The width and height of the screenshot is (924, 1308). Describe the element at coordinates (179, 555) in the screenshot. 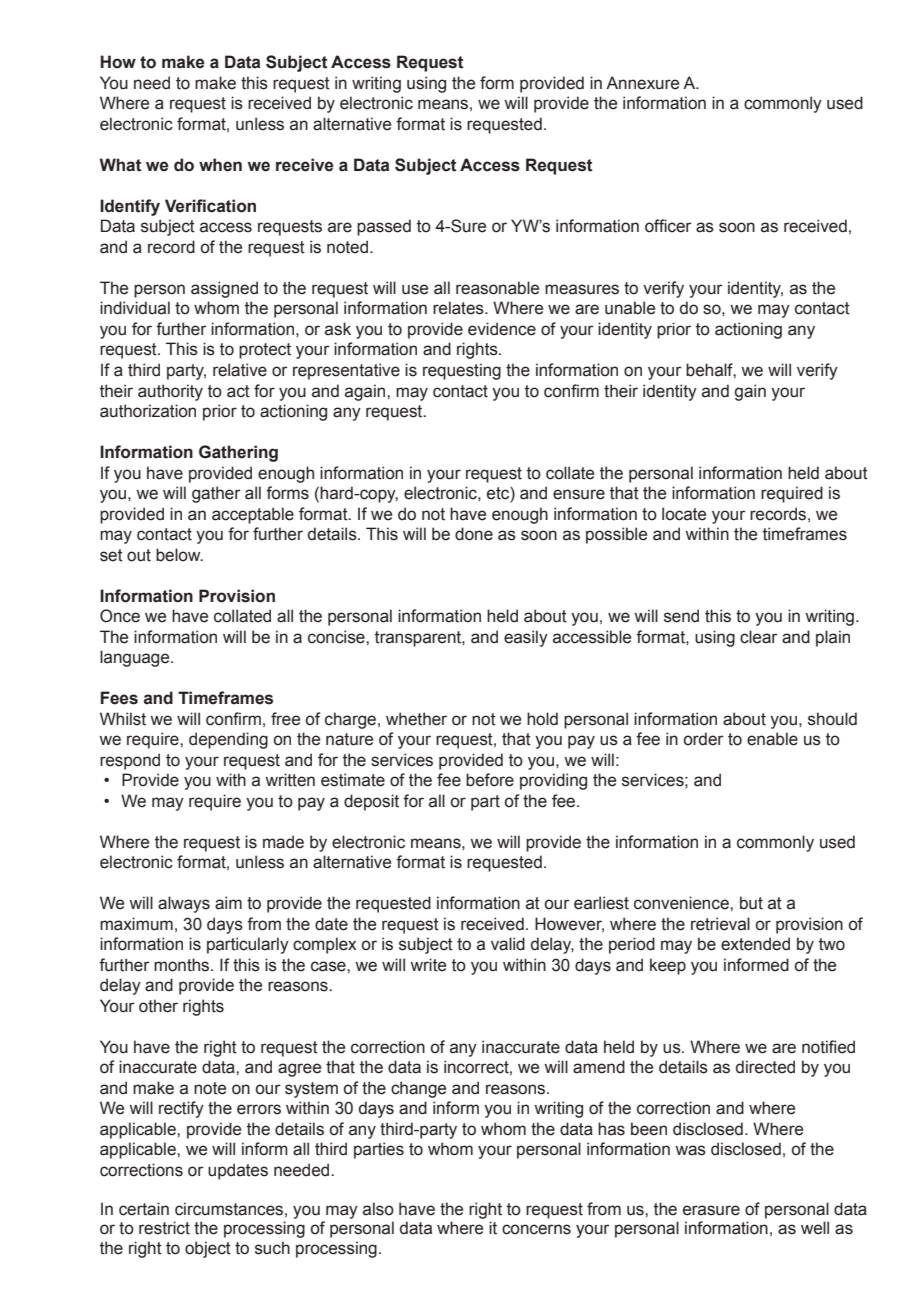

I see `below` at that location.
